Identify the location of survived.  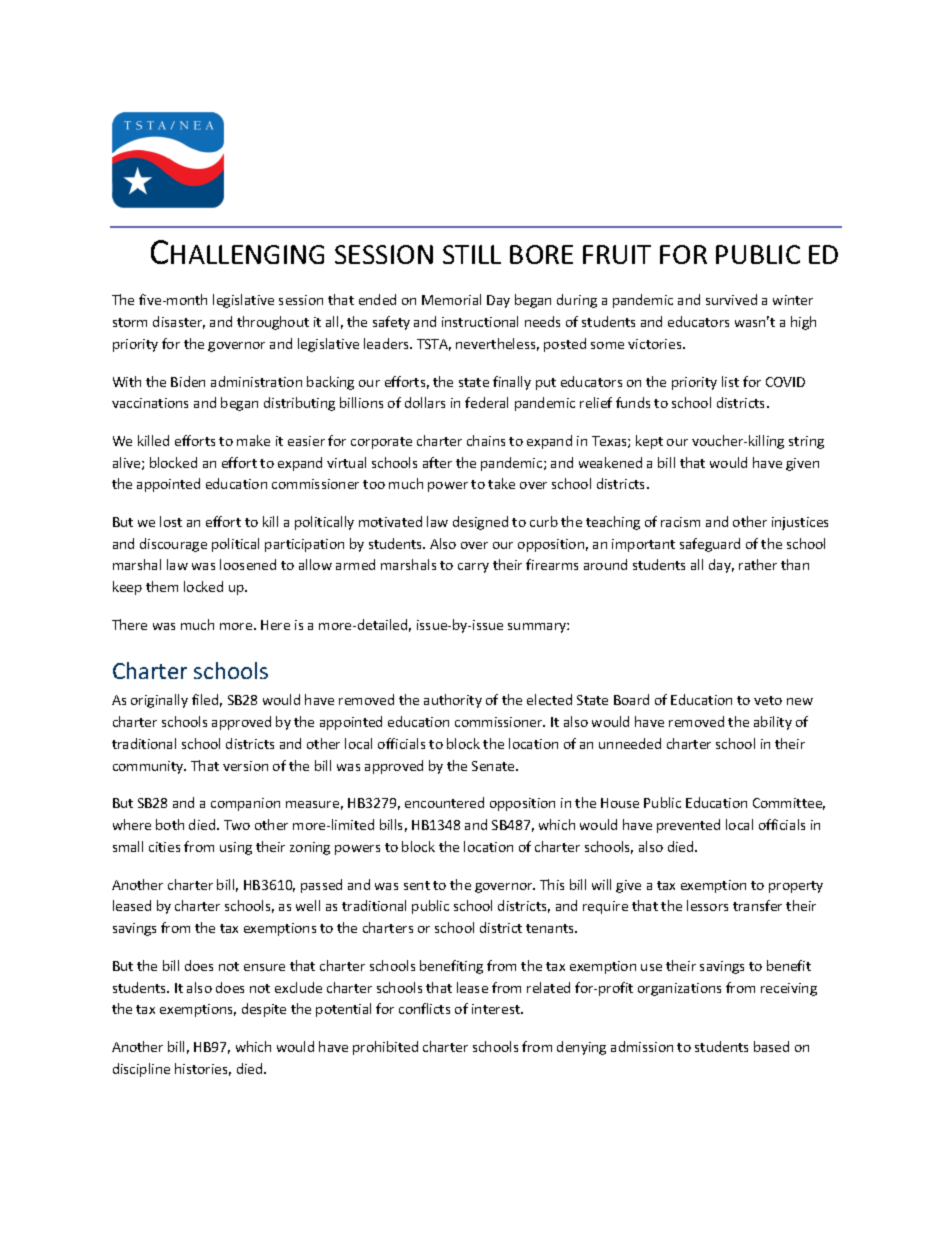
(731, 299).
